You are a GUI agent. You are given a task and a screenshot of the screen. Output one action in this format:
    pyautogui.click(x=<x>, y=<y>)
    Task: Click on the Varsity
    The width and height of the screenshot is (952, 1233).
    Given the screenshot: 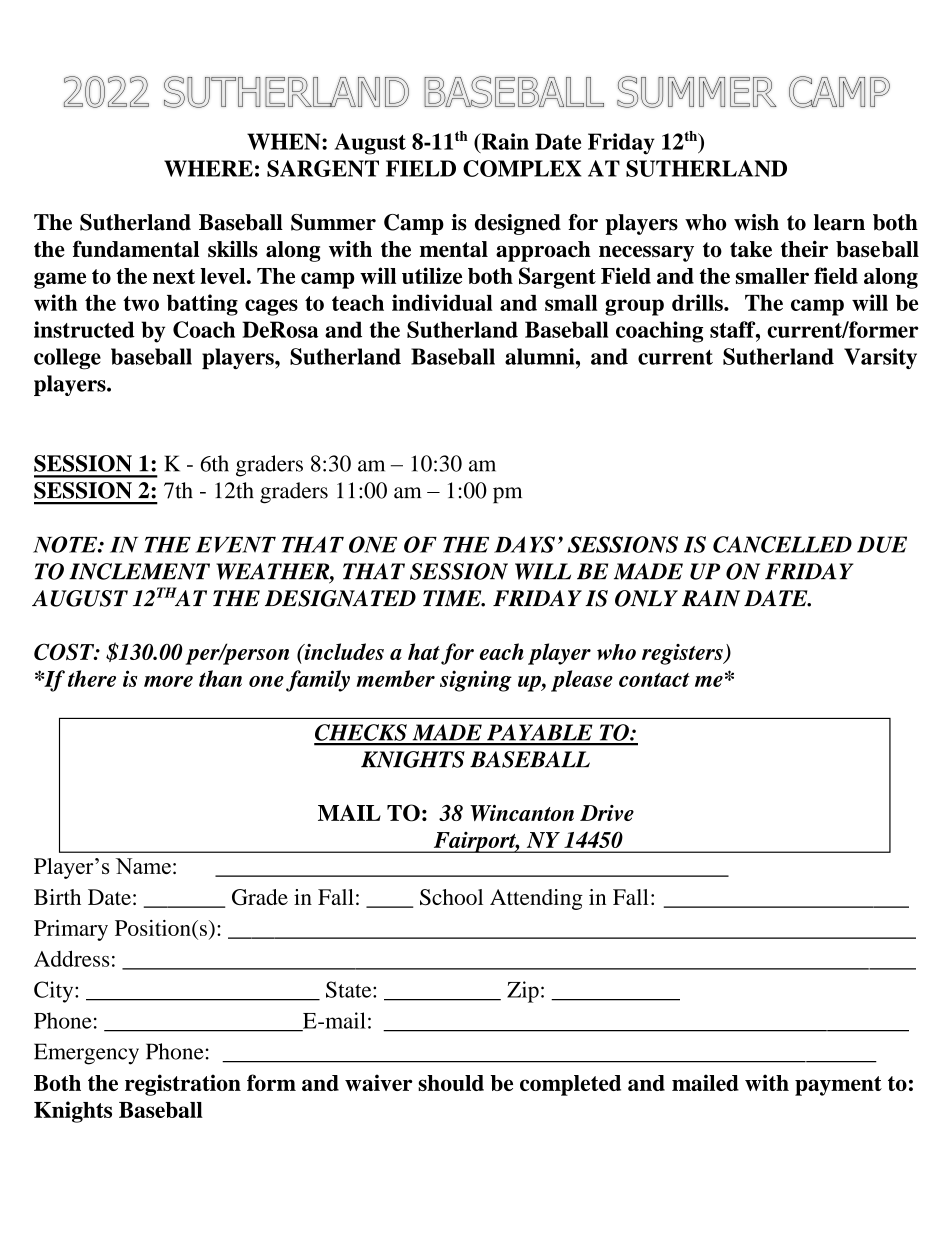 What is the action you would take?
    pyautogui.click(x=880, y=358)
